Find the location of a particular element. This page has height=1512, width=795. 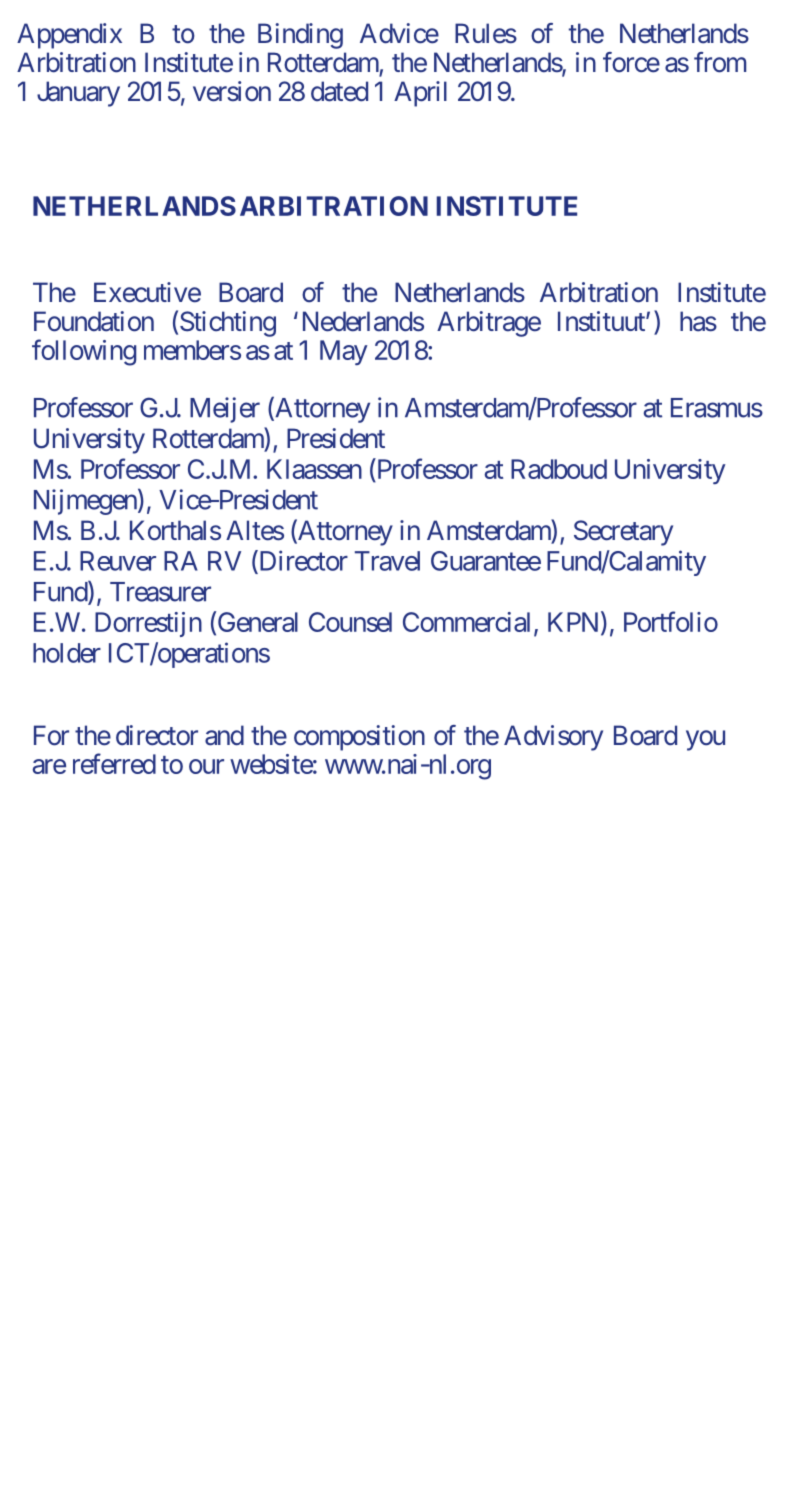

referred is located at coordinates (114, 763).
